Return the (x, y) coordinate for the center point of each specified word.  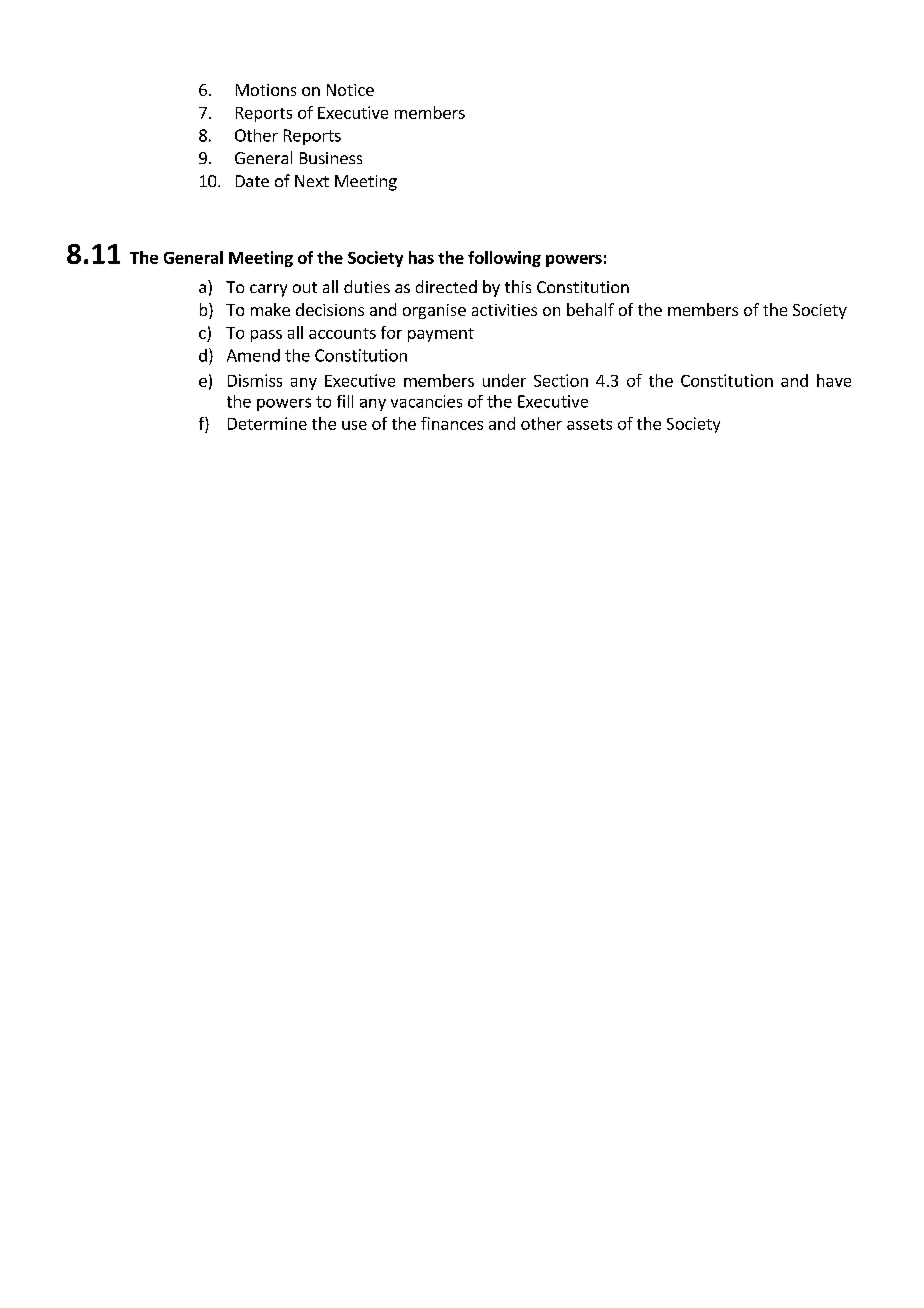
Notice (350, 90)
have (834, 380)
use (354, 425)
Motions (266, 90)
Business (331, 158)
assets (589, 424)
